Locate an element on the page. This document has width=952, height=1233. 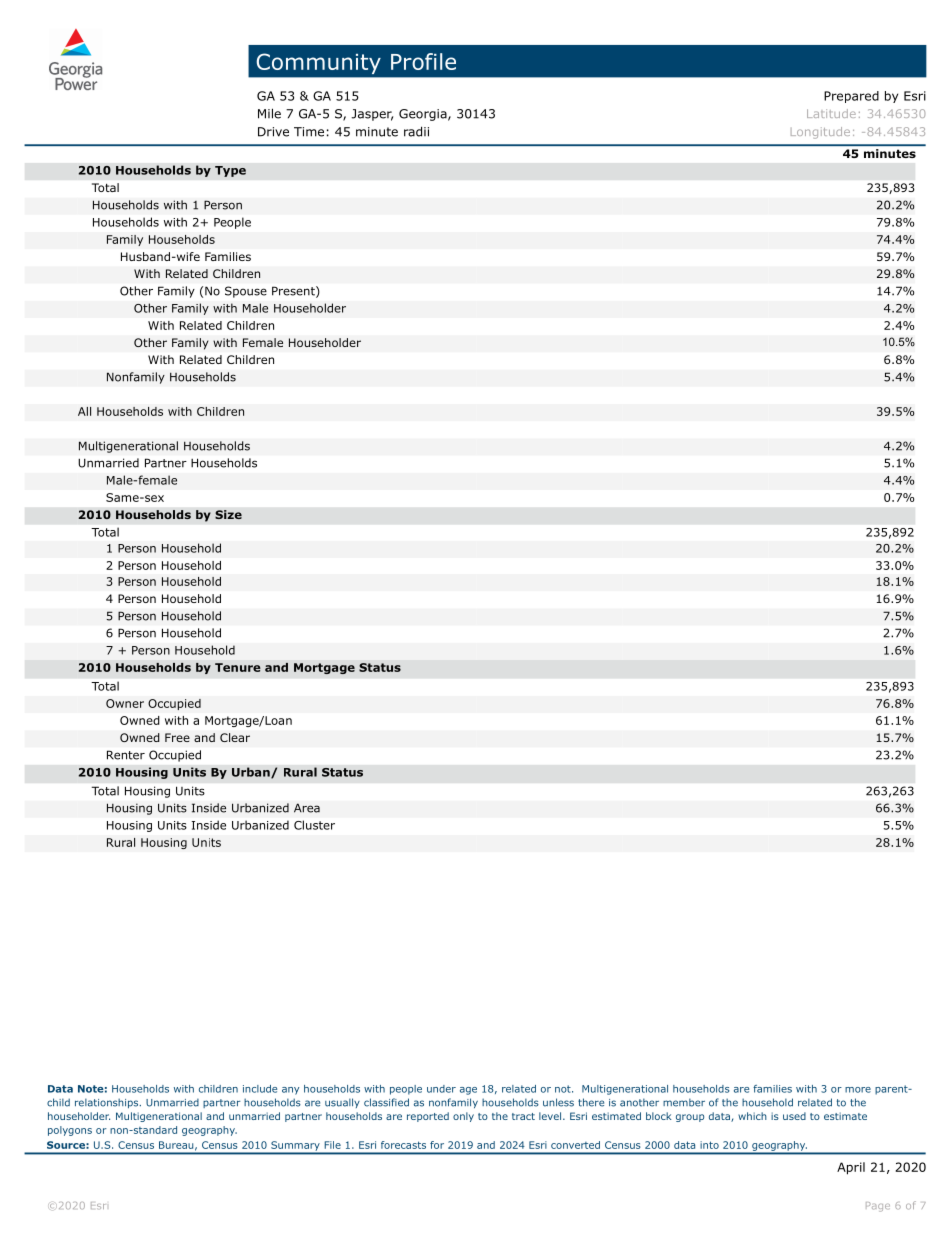
polygons is located at coordinates (70, 1131).
